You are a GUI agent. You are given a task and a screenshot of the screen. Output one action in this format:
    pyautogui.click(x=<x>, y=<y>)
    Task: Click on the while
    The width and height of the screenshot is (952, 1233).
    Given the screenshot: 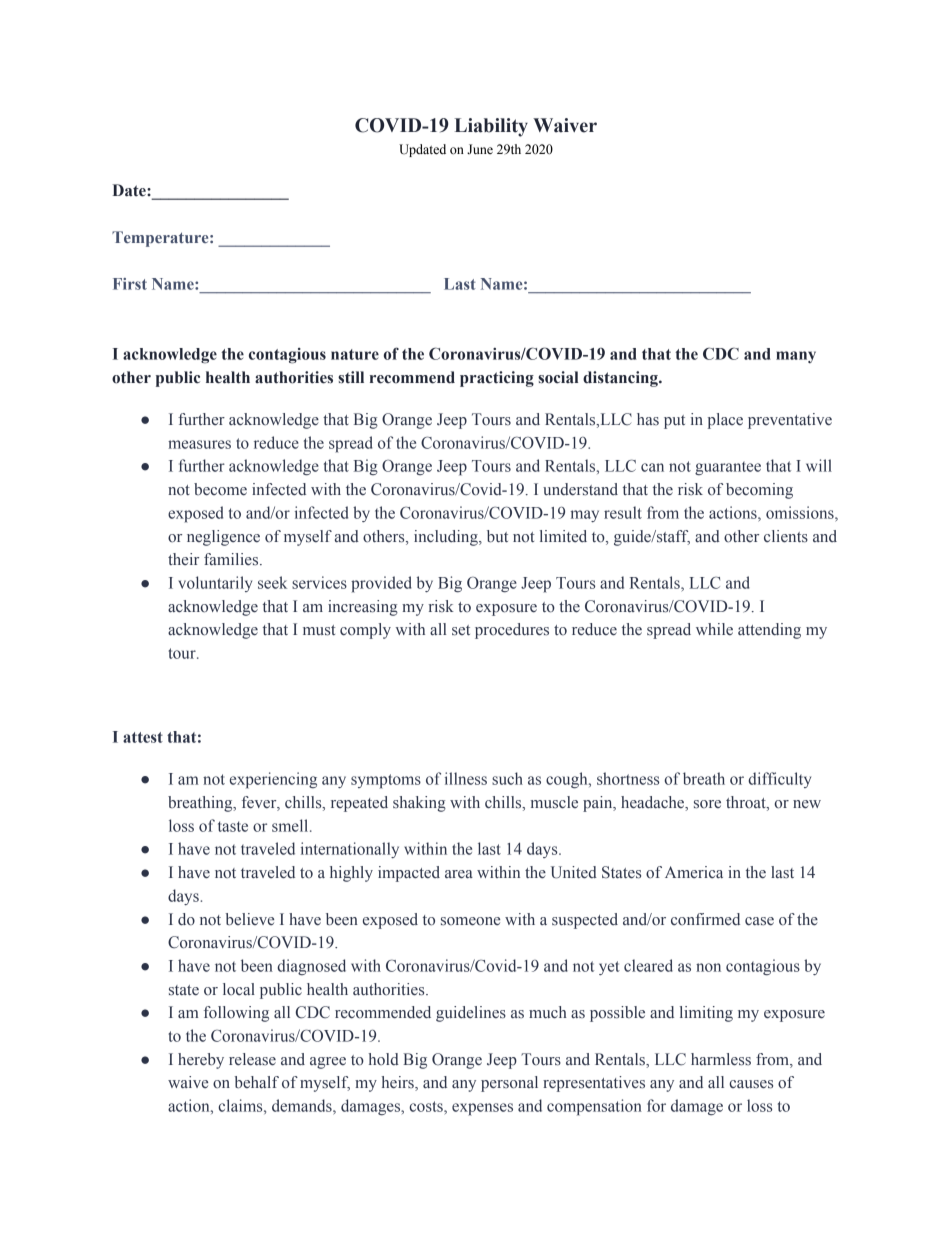 What is the action you would take?
    pyautogui.click(x=714, y=629)
